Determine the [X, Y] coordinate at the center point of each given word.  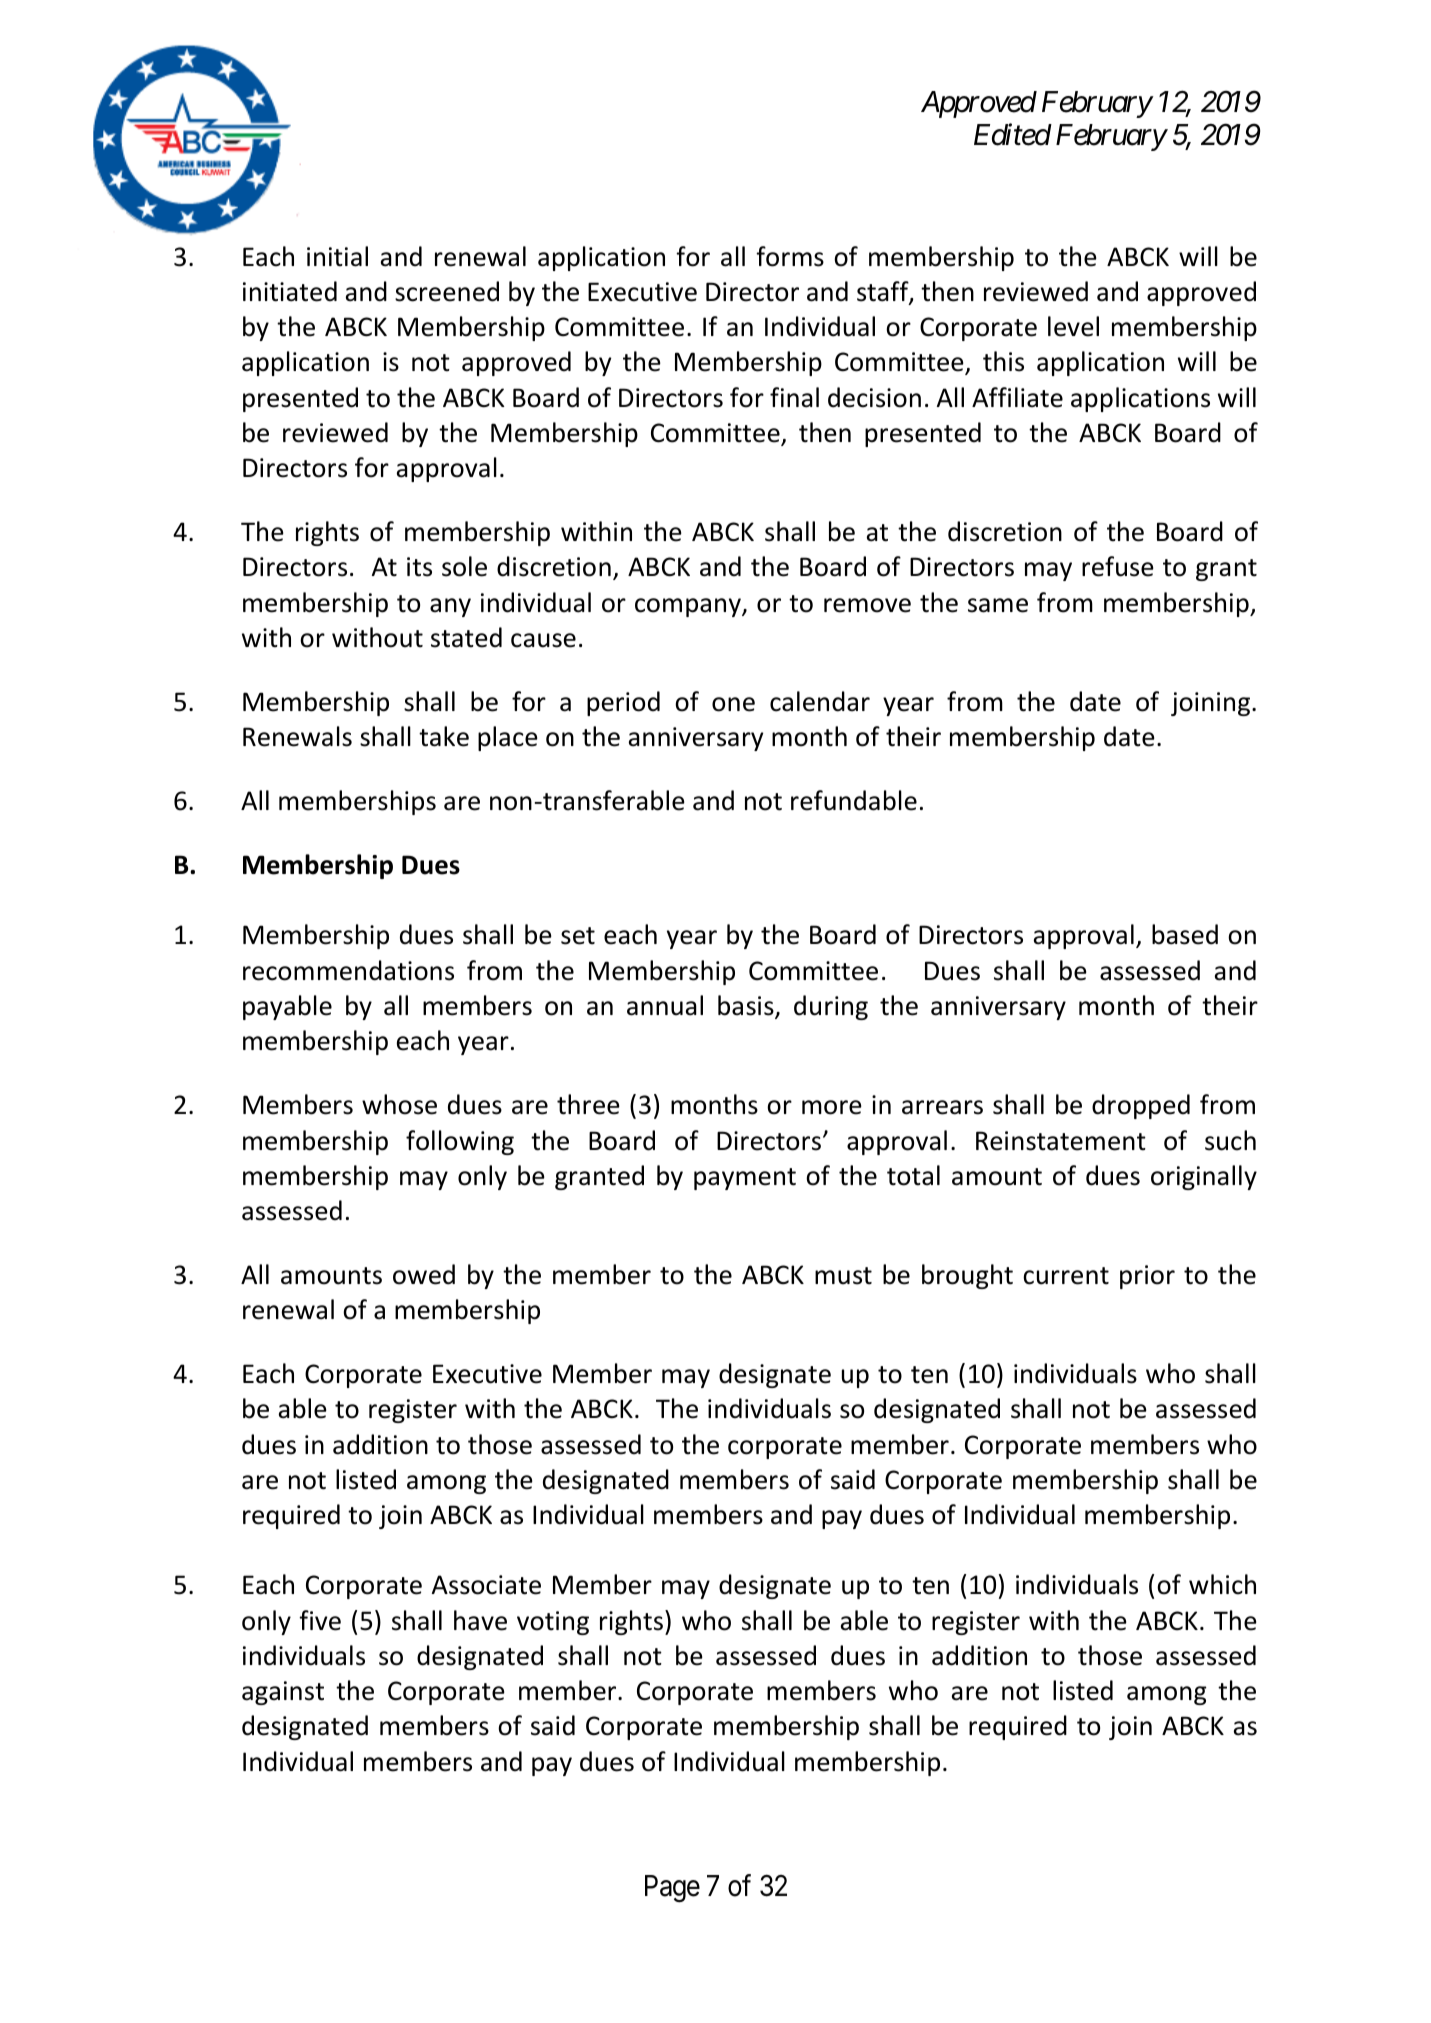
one [733, 704]
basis [747, 1006]
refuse [1118, 566]
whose [399, 1104]
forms [790, 256]
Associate [486, 1585]
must [843, 1276]
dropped [1141, 1106]
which [1222, 1584]
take [444, 736]
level [1073, 326]
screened [447, 291]
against [283, 1693]
